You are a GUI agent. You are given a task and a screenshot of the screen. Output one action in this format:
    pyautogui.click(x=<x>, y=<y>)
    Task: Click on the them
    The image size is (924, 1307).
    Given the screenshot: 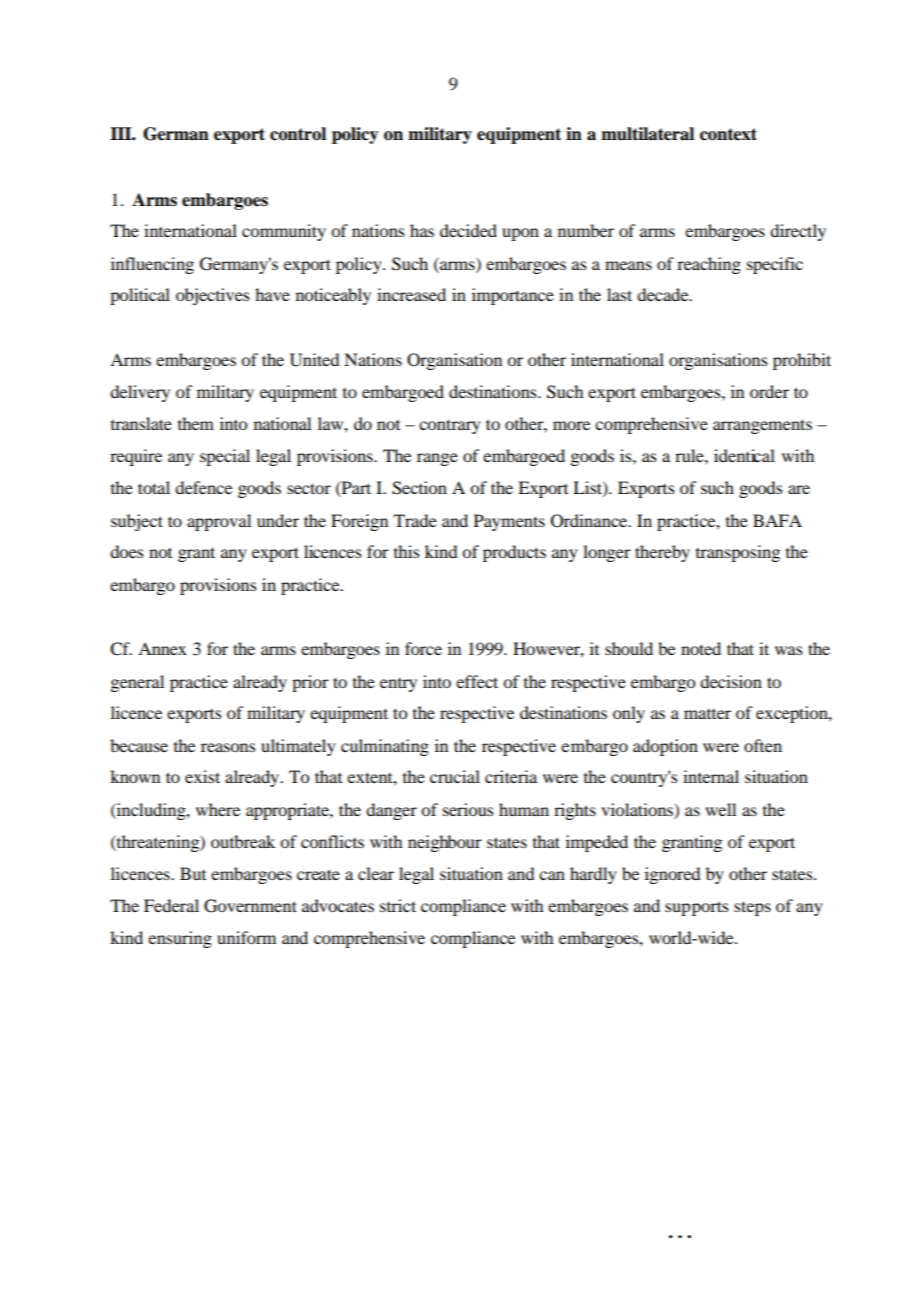 What is the action you would take?
    pyautogui.click(x=196, y=423)
